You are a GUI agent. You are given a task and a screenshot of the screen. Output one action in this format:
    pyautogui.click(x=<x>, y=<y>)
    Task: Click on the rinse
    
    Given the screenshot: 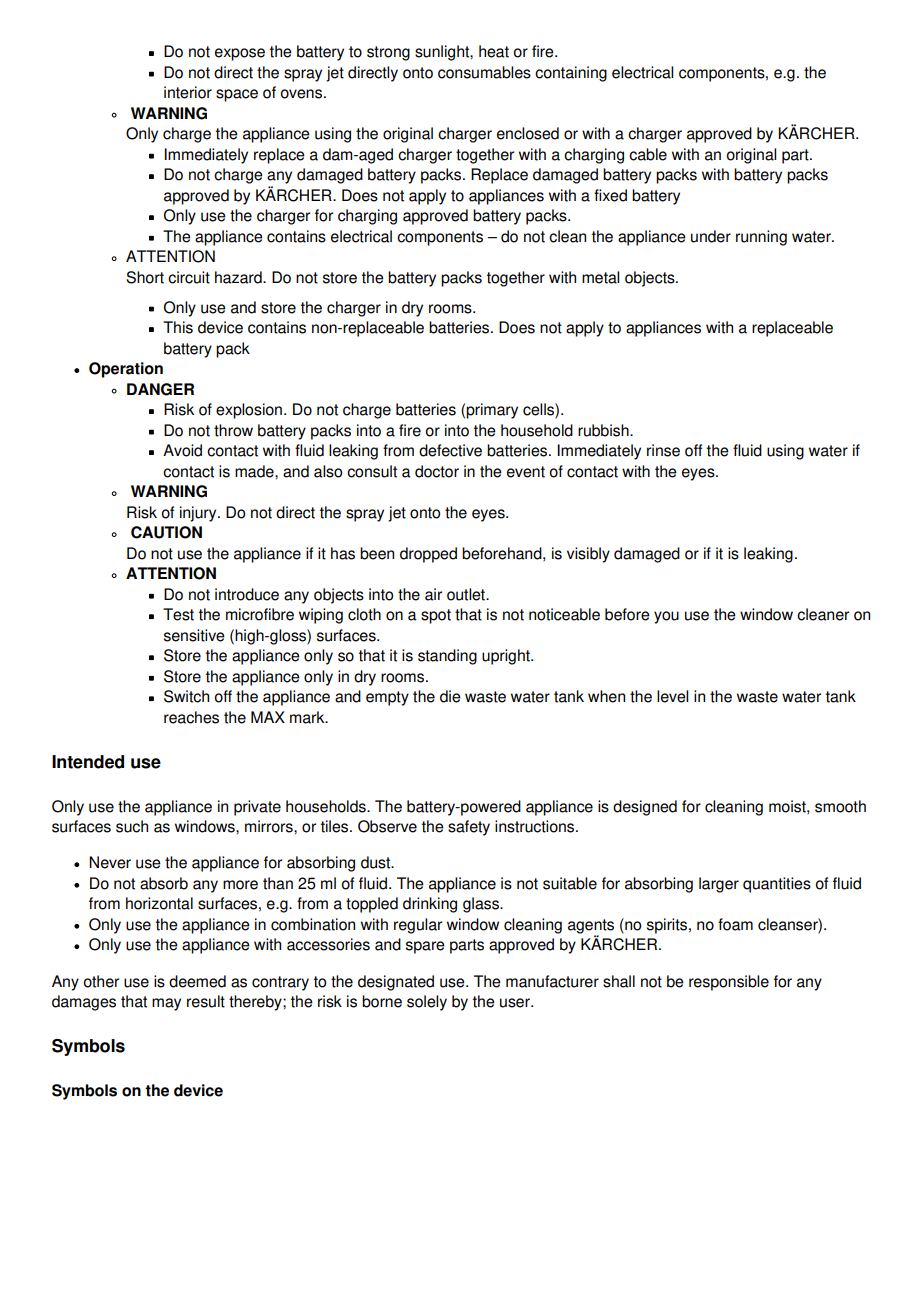 What is the action you would take?
    pyautogui.click(x=663, y=450)
